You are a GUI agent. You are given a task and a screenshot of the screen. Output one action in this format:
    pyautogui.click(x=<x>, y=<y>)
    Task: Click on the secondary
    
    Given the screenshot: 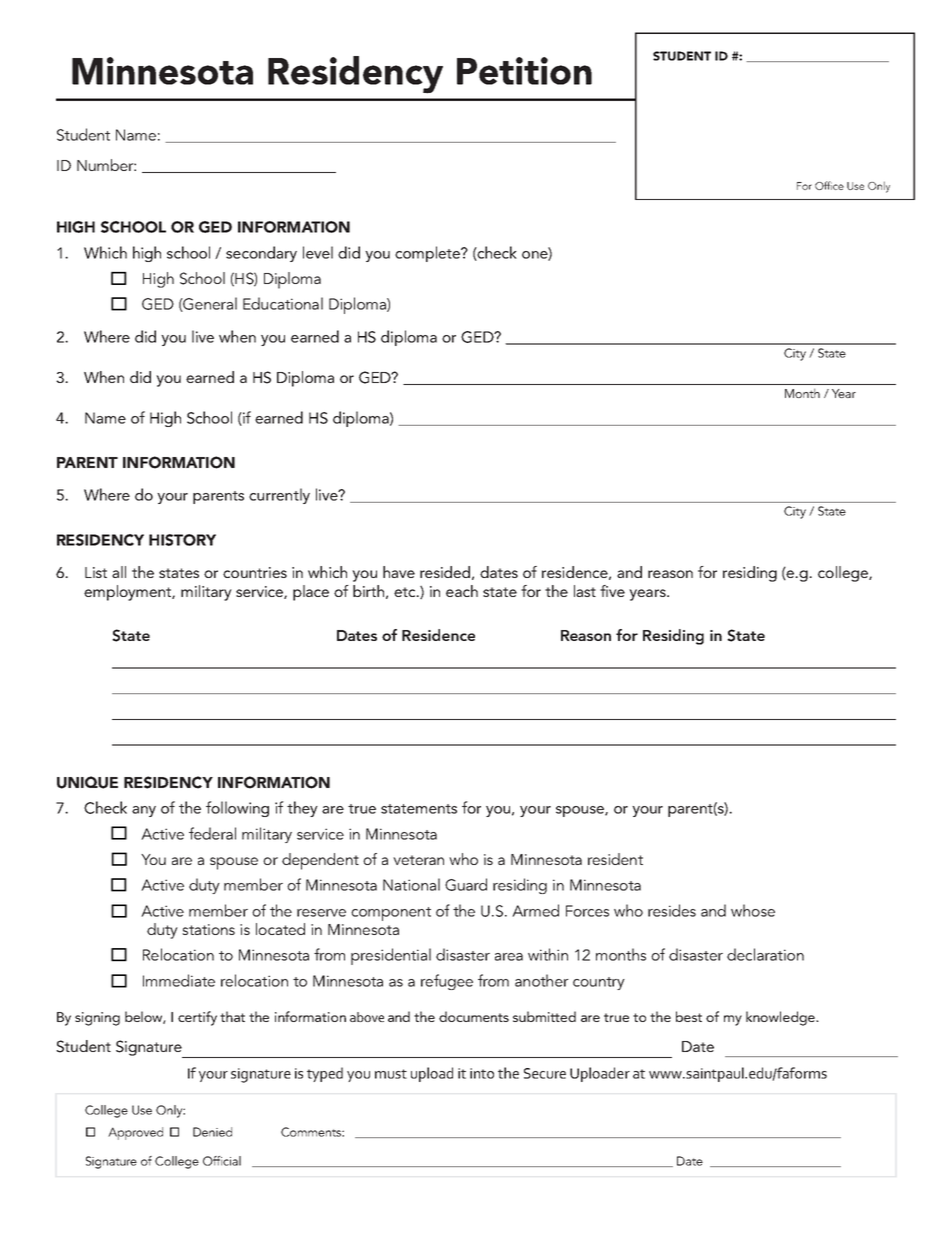 What is the action you would take?
    pyautogui.click(x=261, y=254)
